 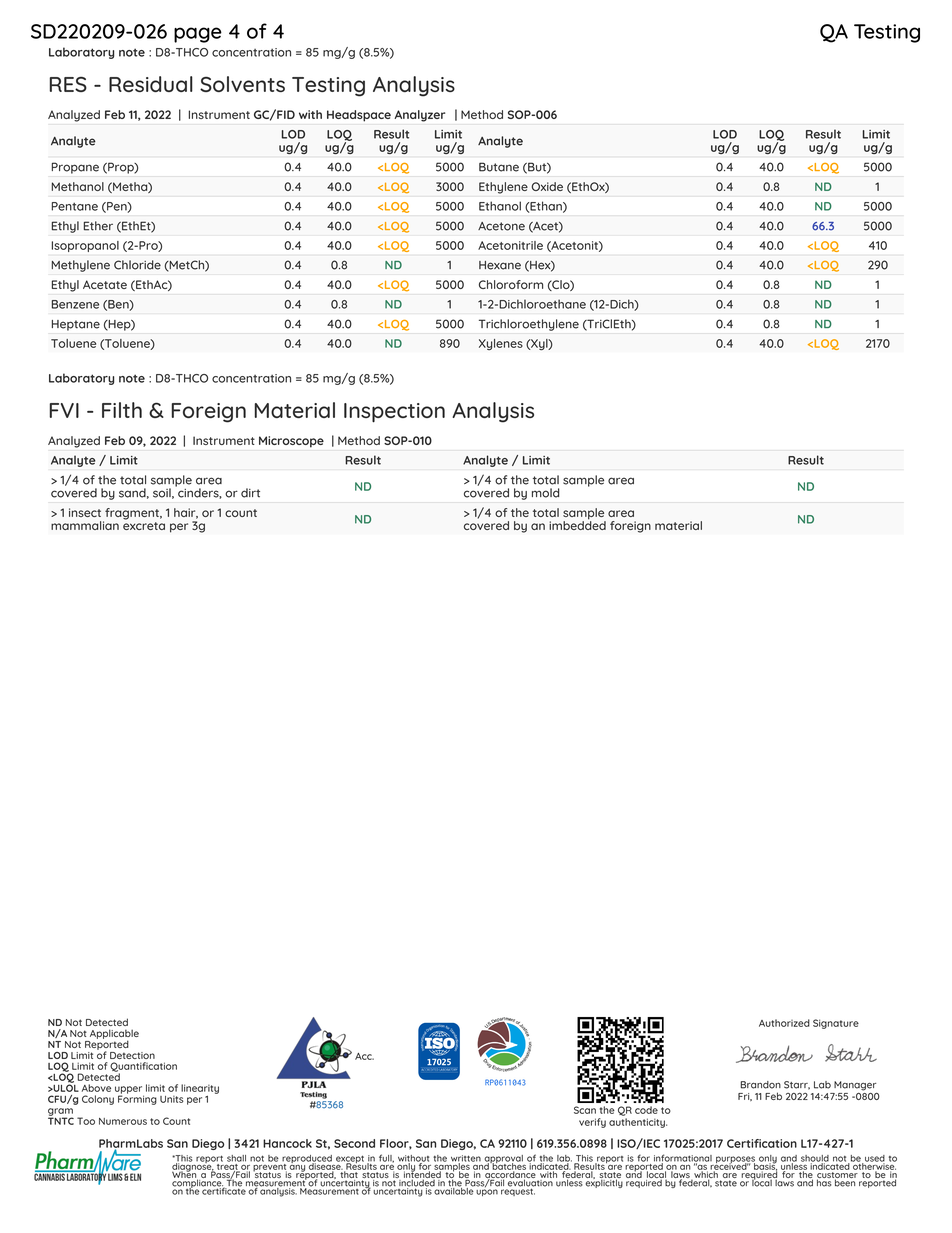 What do you see at coordinates (545, 493) in the screenshot?
I see `mold` at bounding box center [545, 493].
